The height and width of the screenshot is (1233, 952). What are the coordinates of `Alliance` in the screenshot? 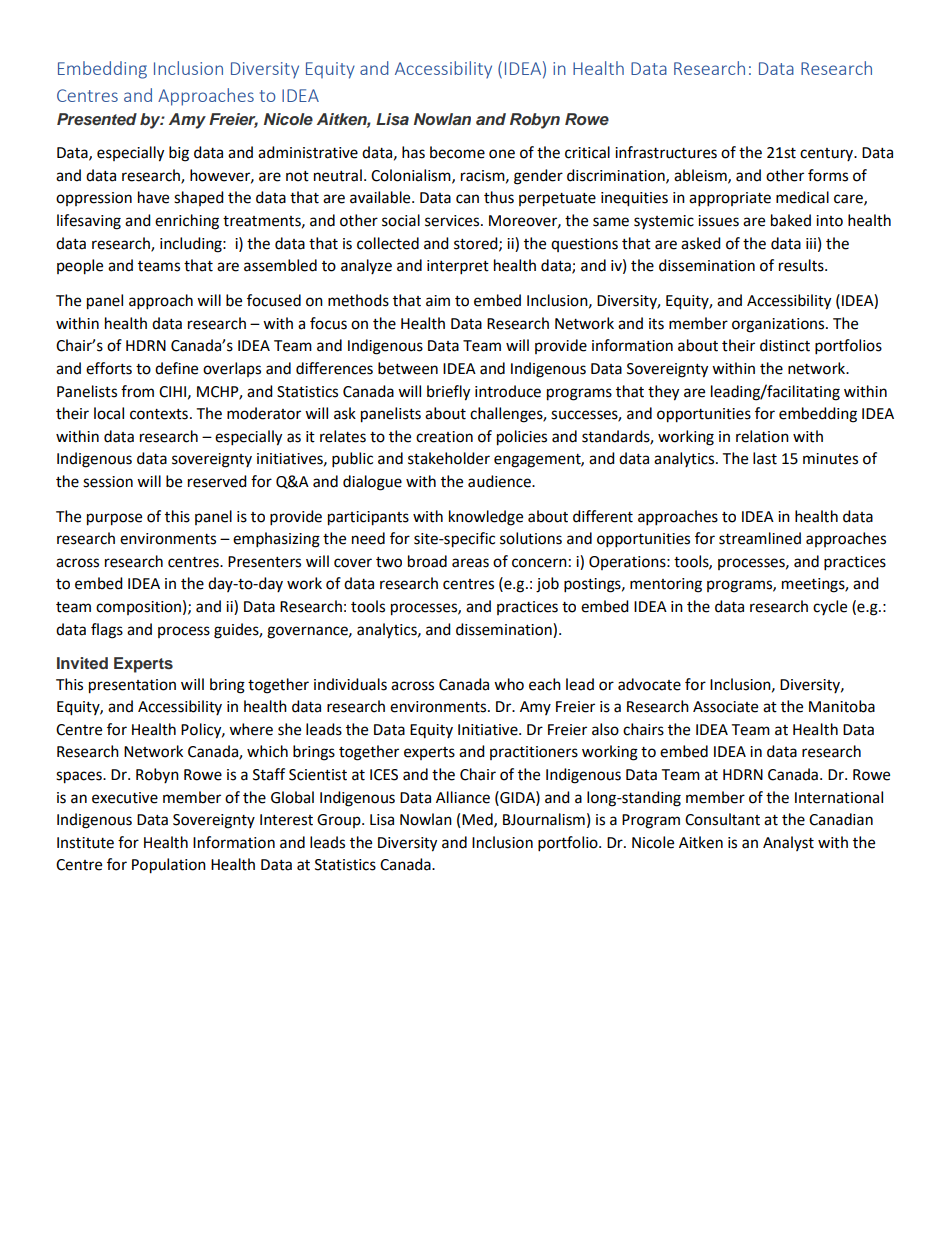 It's located at (463, 797).
